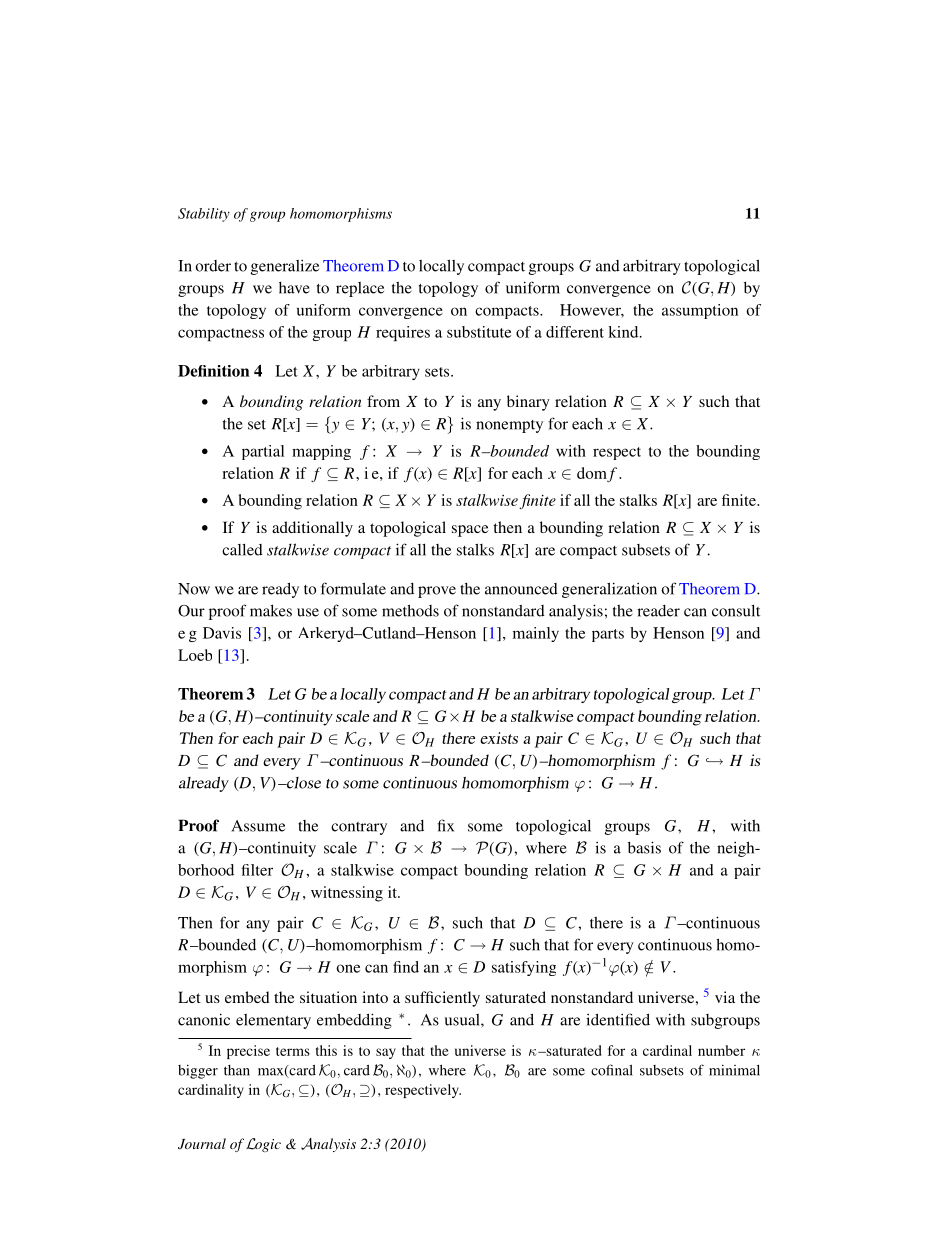  What do you see at coordinates (222, 633) in the image?
I see `Davis` at bounding box center [222, 633].
